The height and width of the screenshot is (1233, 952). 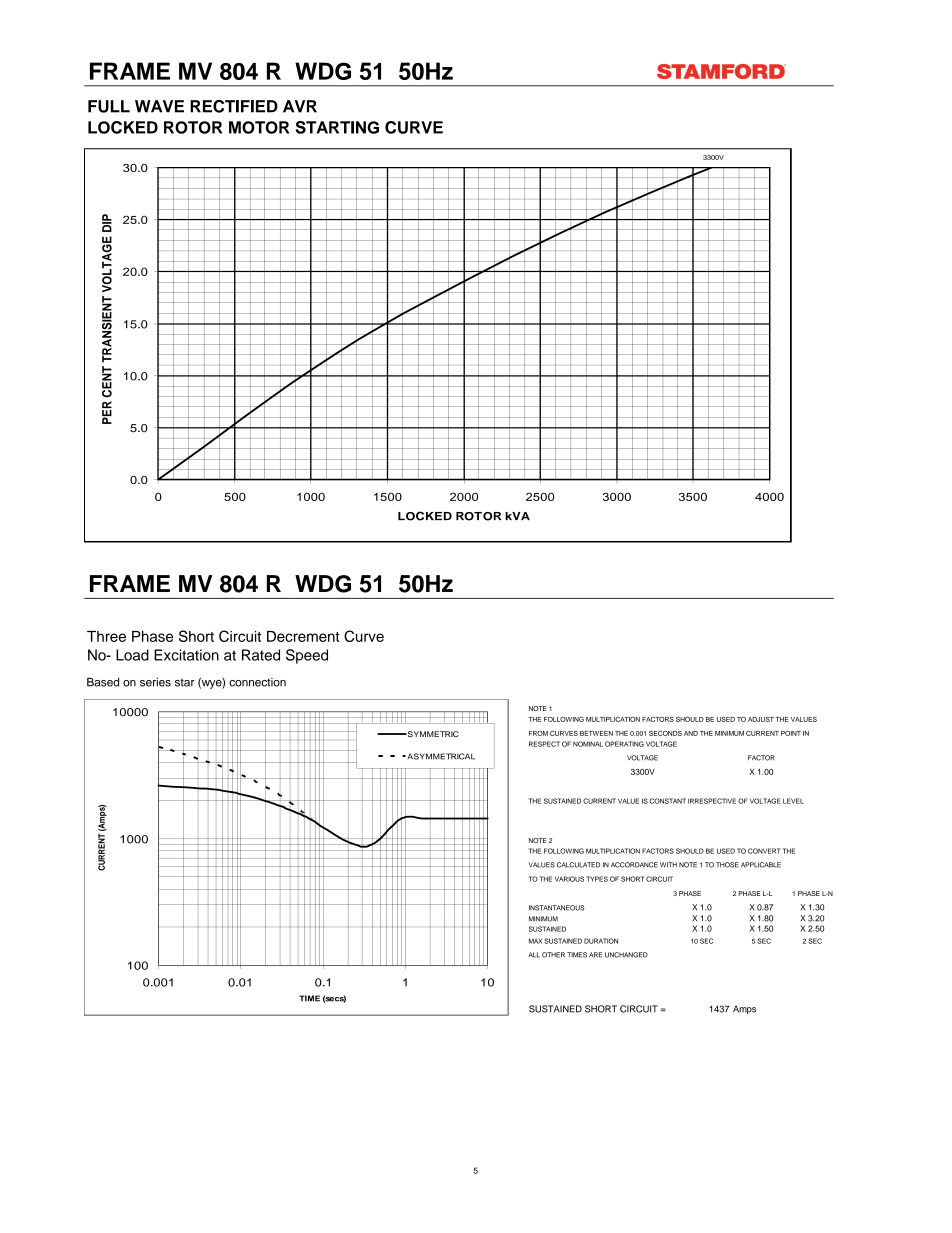 I want to click on RECTIFIED, so click(x=234, y=106).
